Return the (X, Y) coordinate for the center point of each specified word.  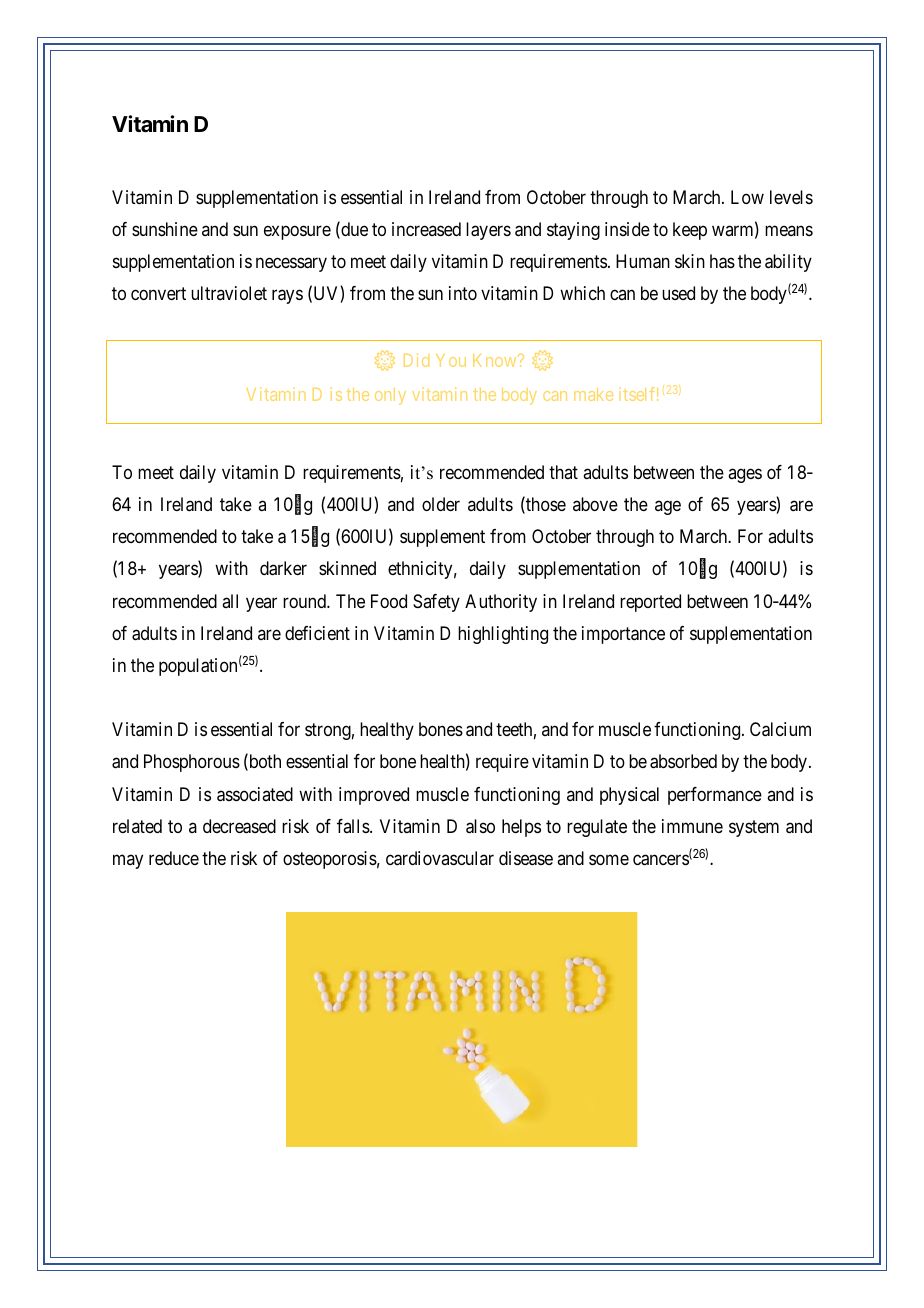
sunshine (165, 229)
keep (690, 231)
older (441, 504)
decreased (239, 826)
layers (488, 231)
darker (283, 568)
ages (745, 476)
